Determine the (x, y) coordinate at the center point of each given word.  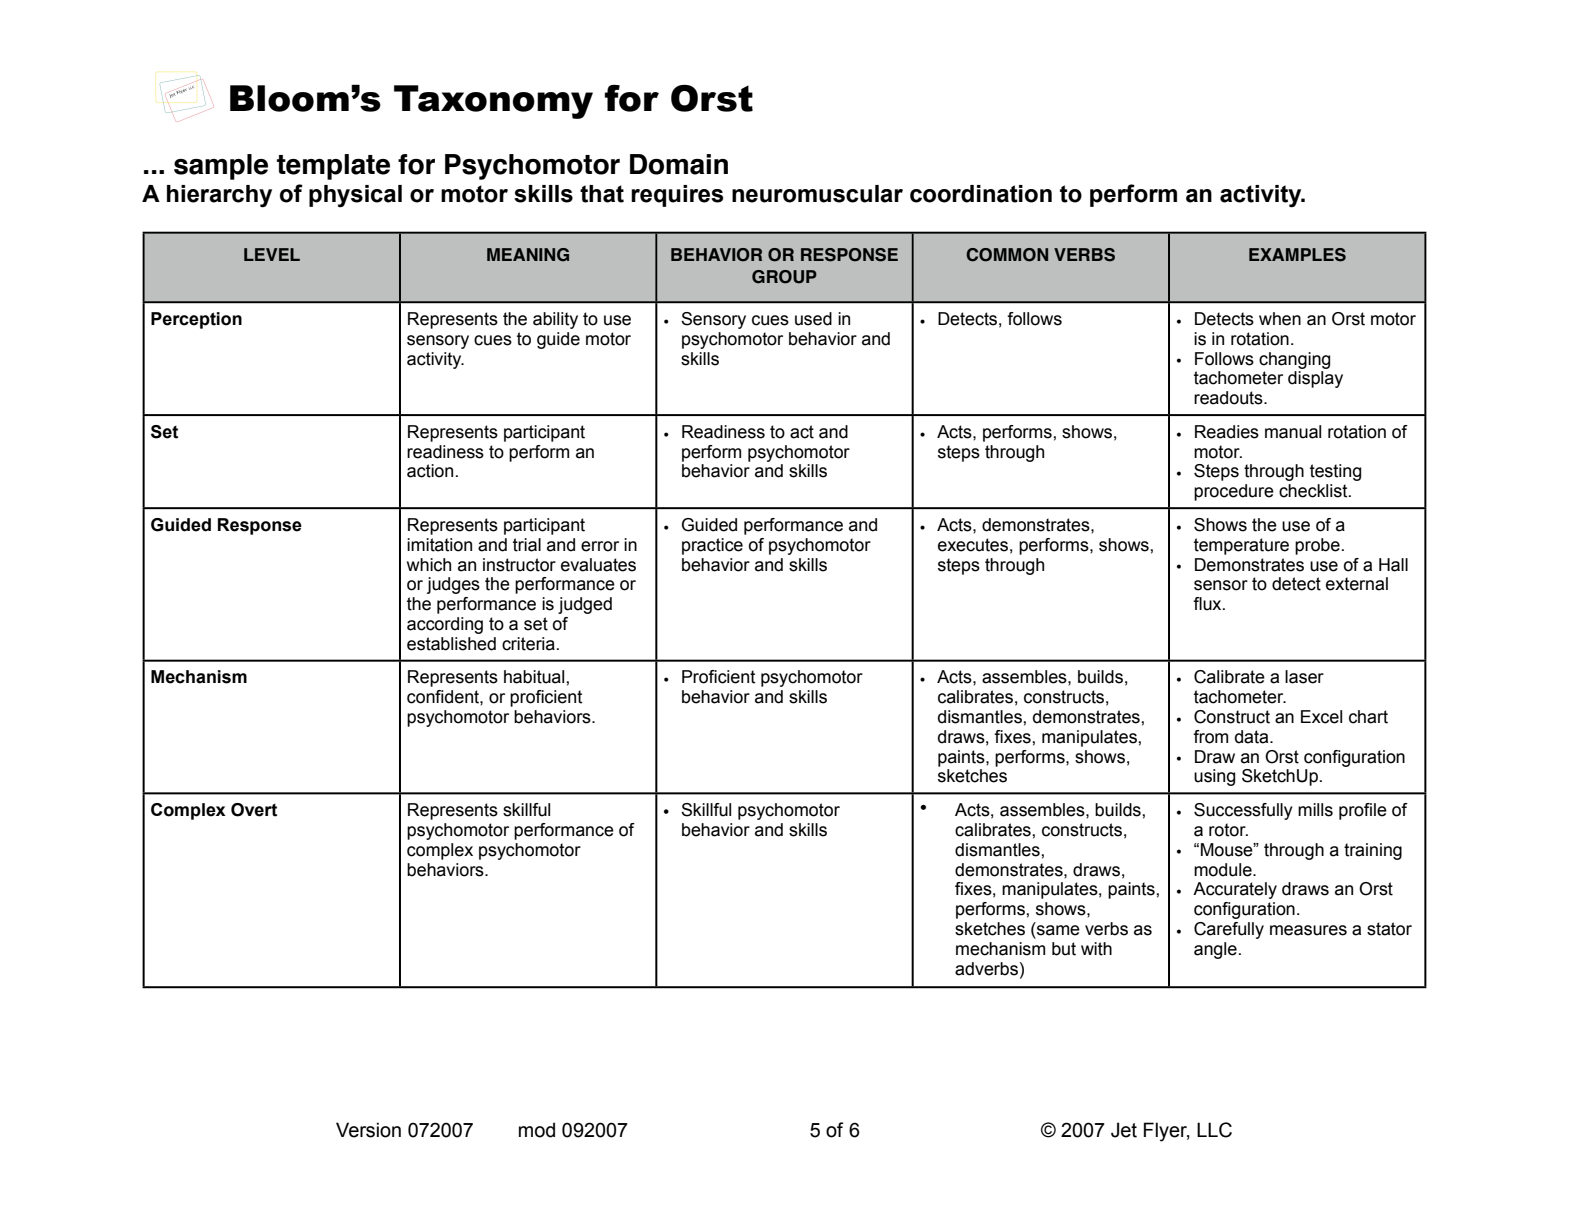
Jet (1124, 1130)
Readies (1227, 432)
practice (712, 546)
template (333, 167)
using (1214, 777)
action (430, 471)
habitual (535, 677)
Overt (254, 810)
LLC (1214, 1130)
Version (368, 1130)
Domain (679, 164)
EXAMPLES (1297, 255)
